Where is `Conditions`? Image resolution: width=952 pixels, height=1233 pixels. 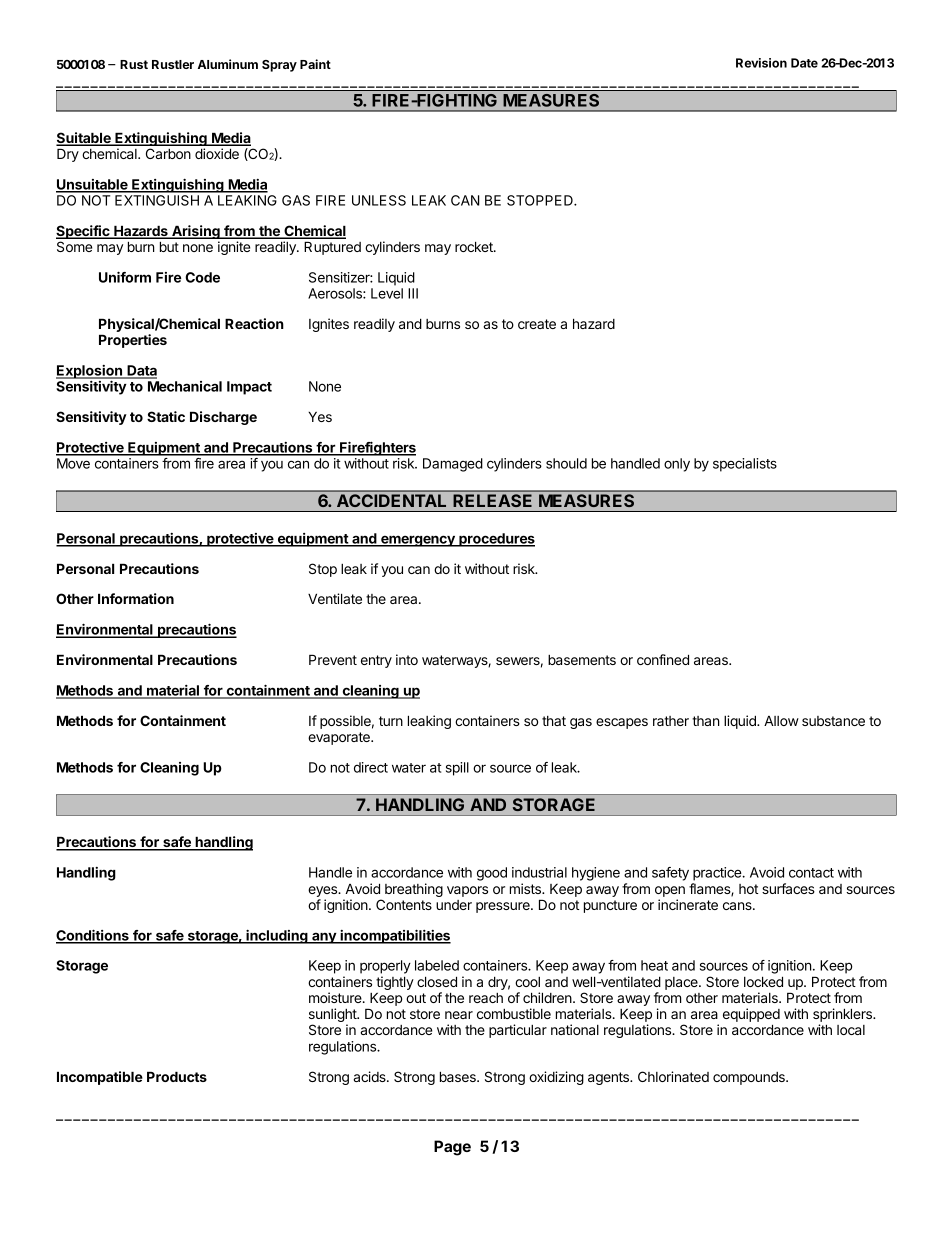 Conditions is located at coordinates (93, 936).
